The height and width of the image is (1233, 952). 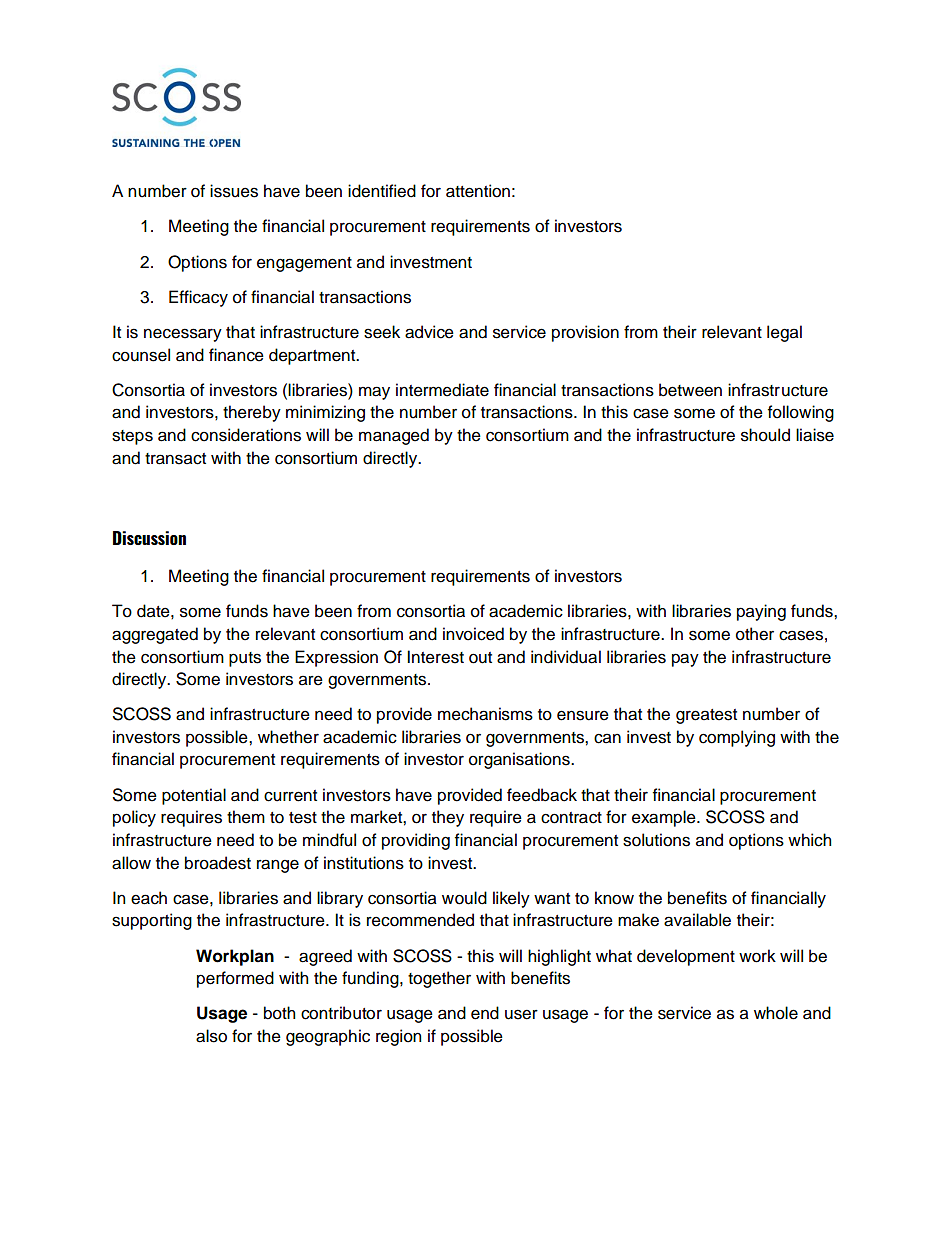 I want to click on managed, so click(x=394, y=436).
